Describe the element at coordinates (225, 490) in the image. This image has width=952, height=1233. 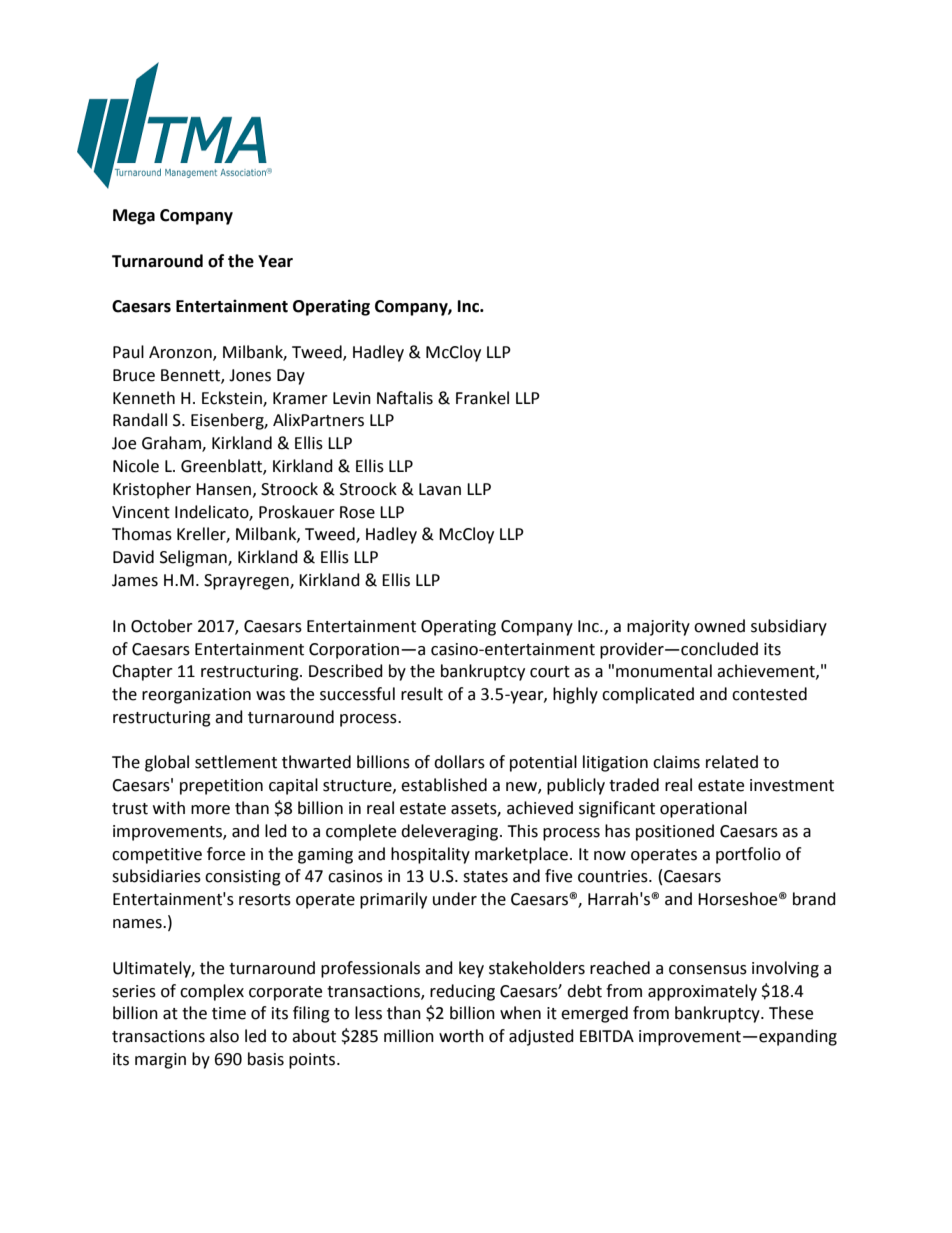
I see `Hansen` at that location.
